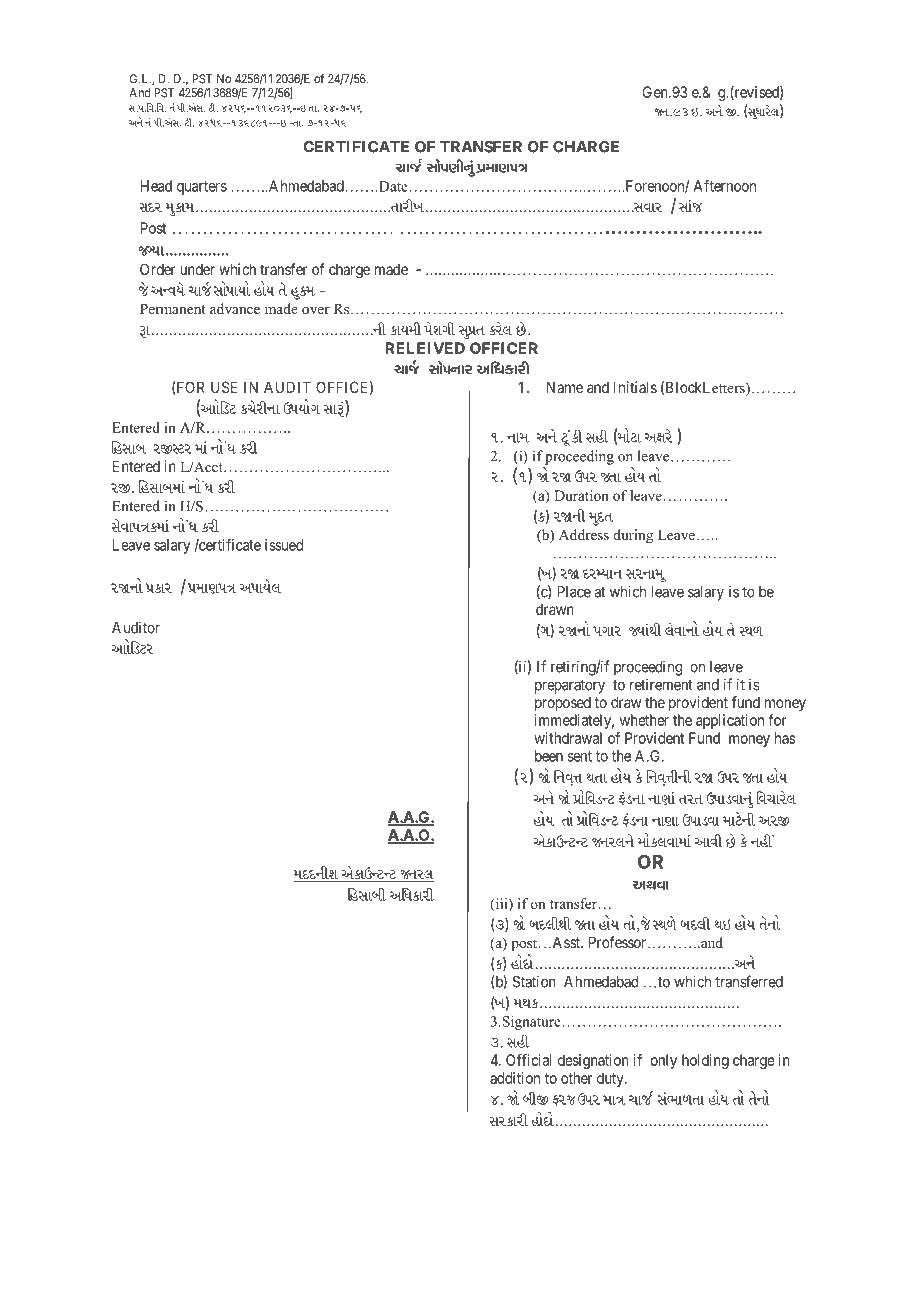 The height and width of the screenshot is (1308, 924). I want to click on quarters, so click(202, 188).
